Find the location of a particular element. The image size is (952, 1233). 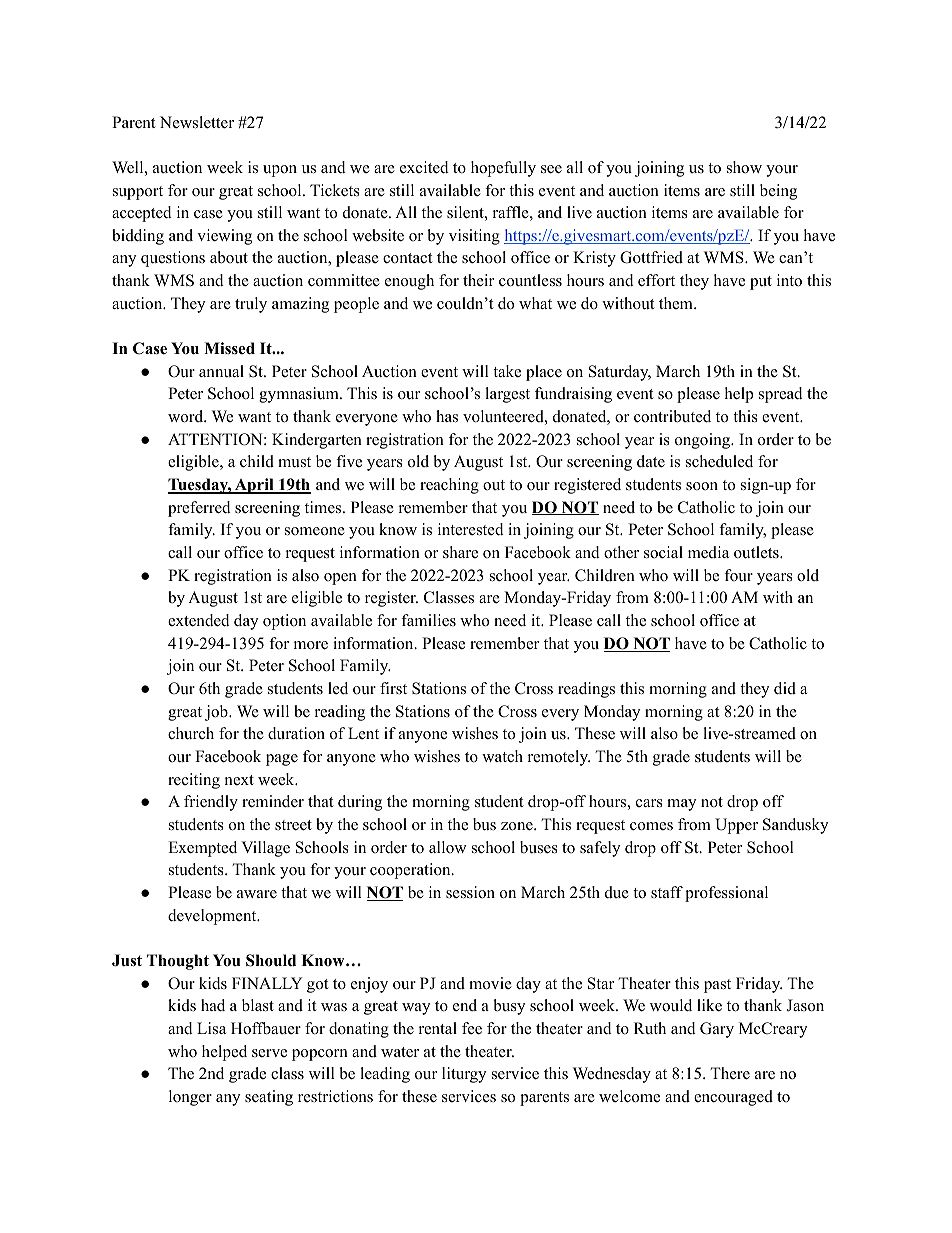

There is located at coordinates (730, 1073).
